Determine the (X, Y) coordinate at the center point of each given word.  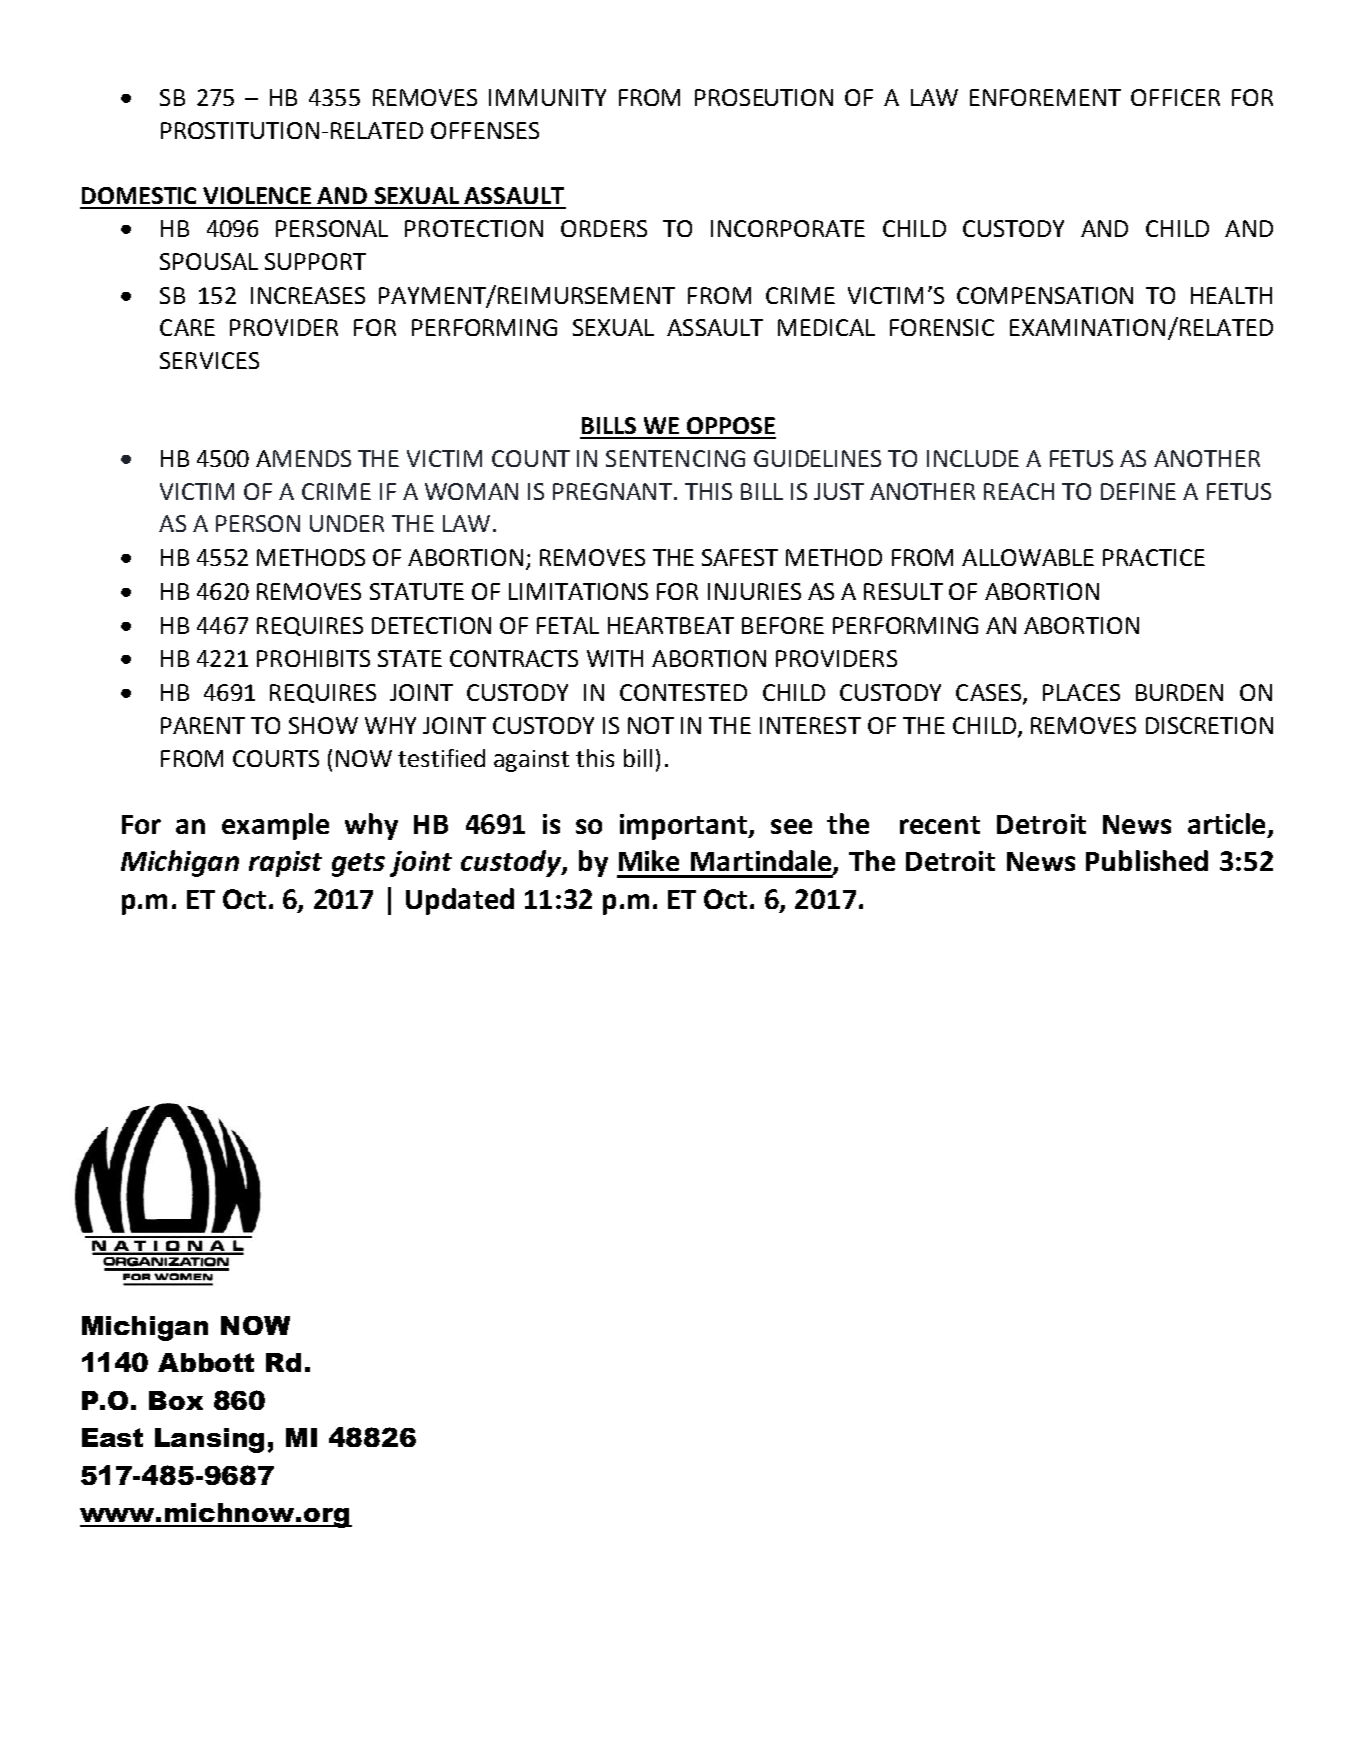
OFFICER (1175, 97)
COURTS (276, 758)
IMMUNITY (547, 97)
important (685, 827)
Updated (460, 901)
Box (176, 1400)
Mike (649, 860)
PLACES (1081, 692)
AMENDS (303, 458)
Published (1147, 860)
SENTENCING (675, 458)
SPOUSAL (209, 261)
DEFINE (1138, 491)
